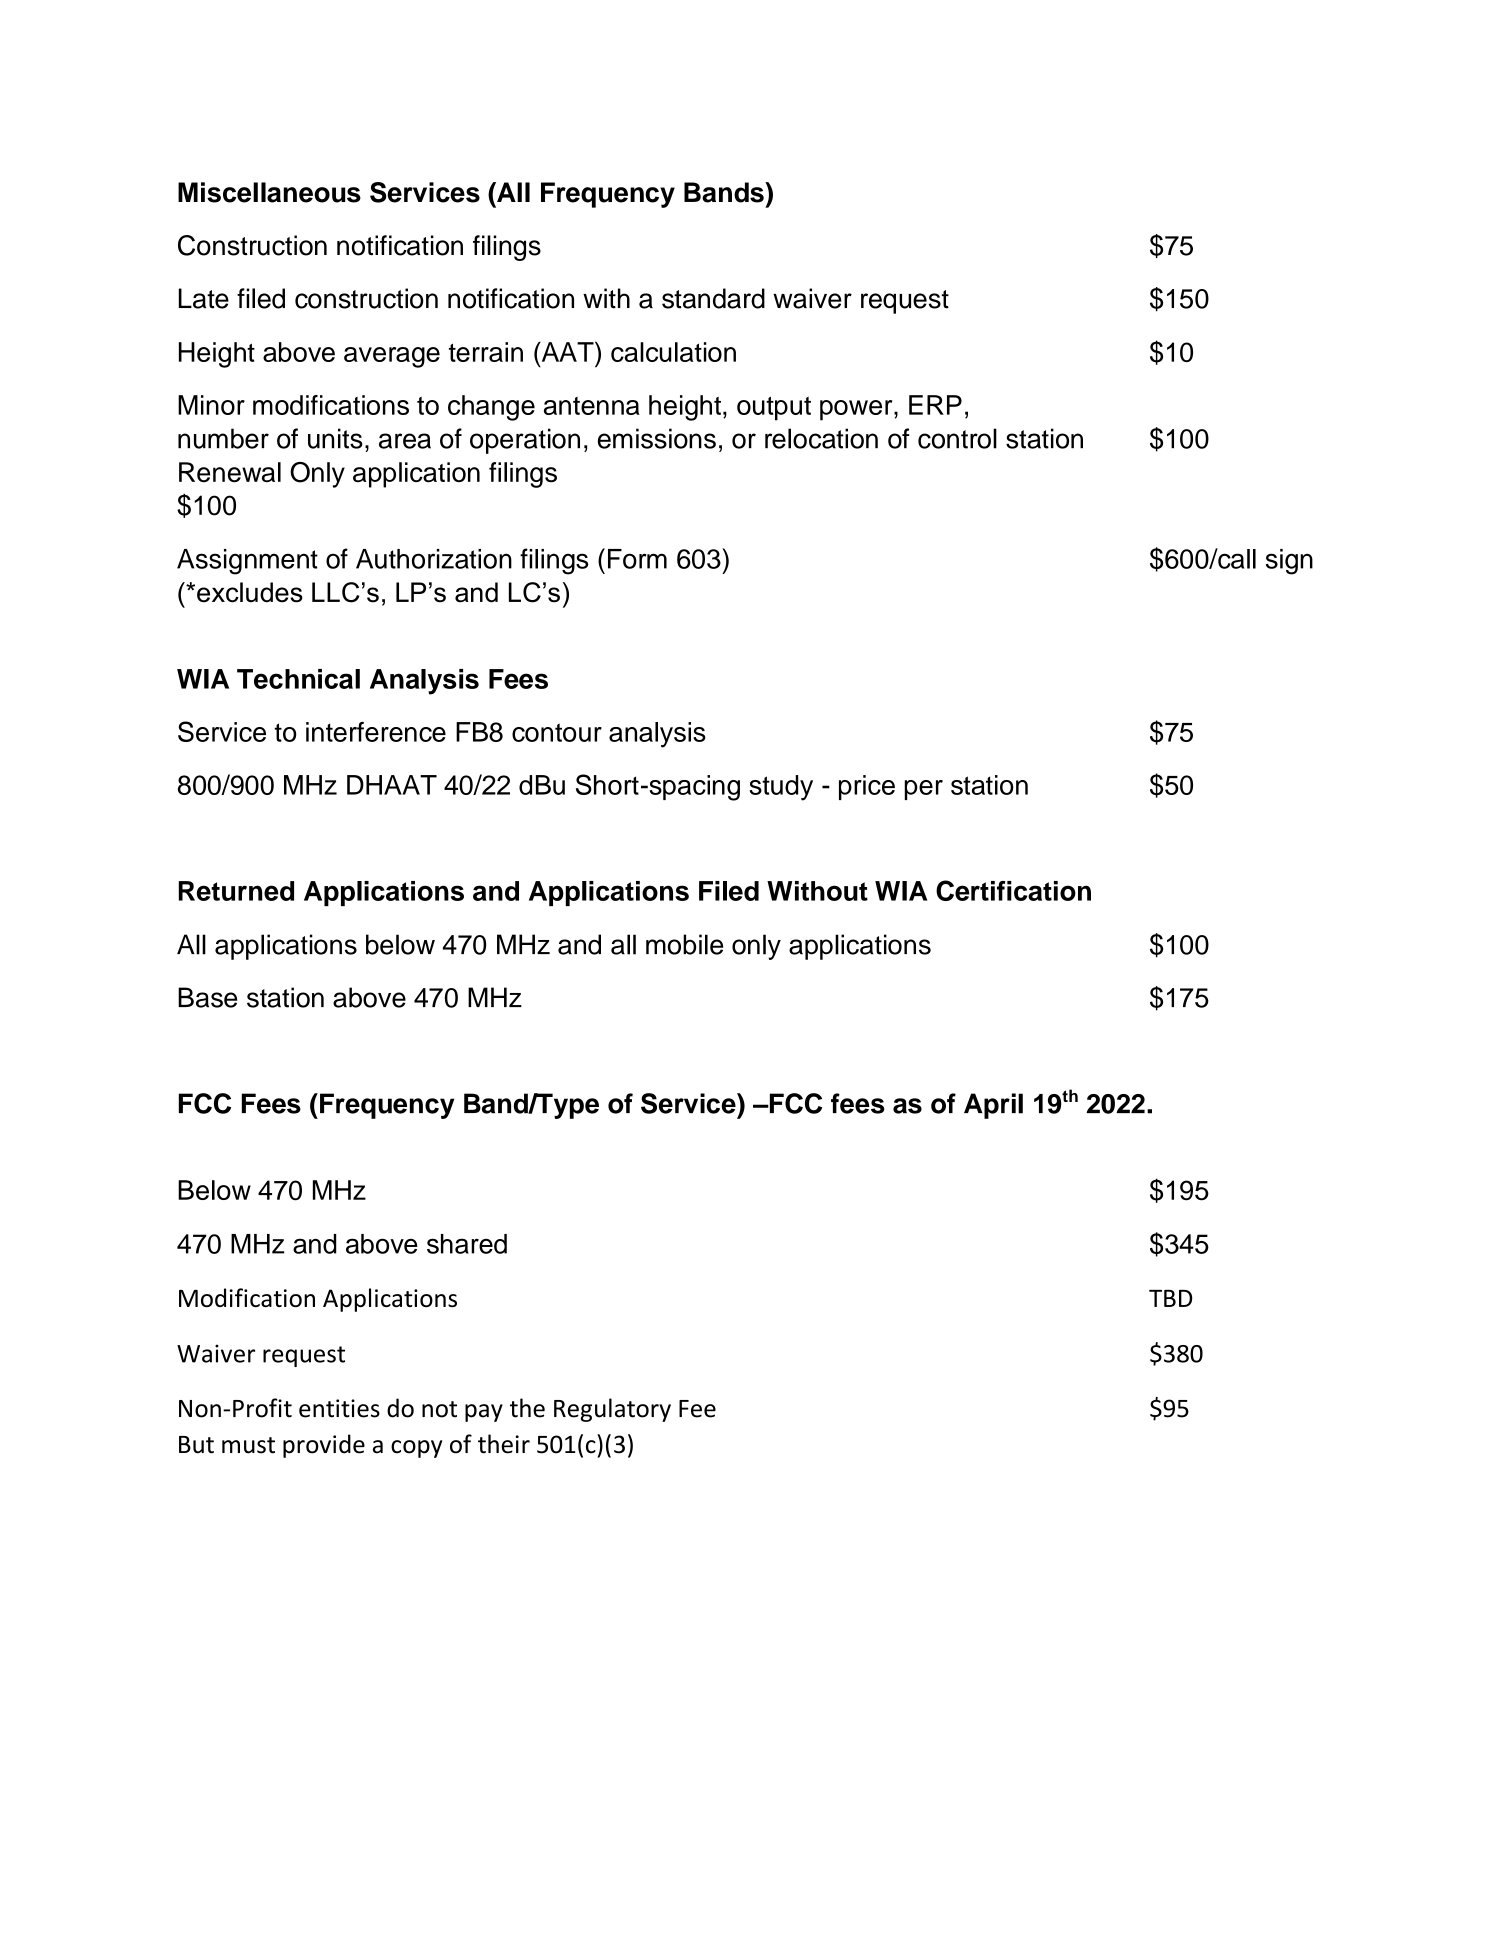 The height and width of the screenshot is (1943, 1502). What do you see at coordinates (335, 438) in the screenshot?
I see `units` at bounding box center [335, 438].
